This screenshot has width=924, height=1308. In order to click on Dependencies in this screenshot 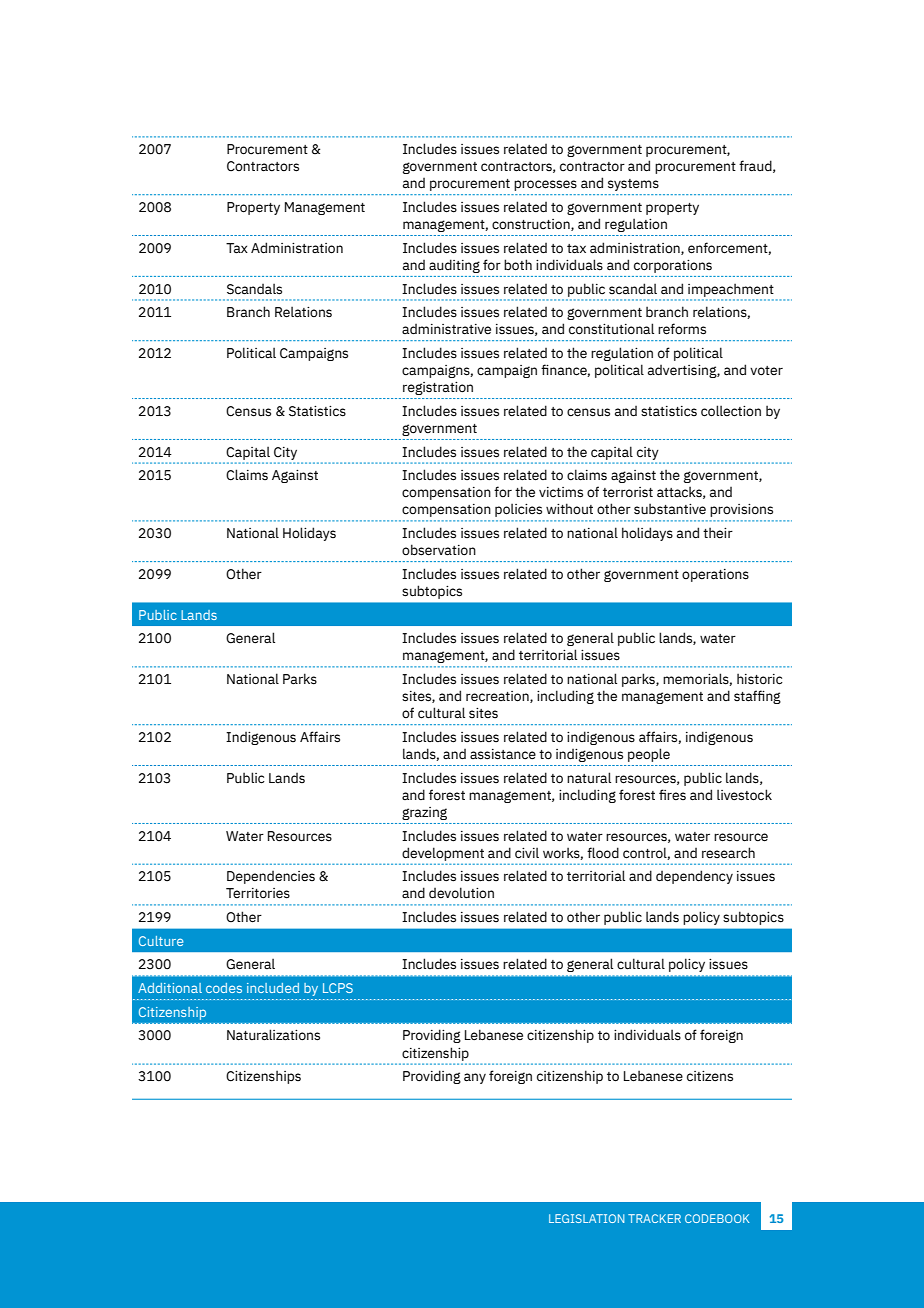, I will do `click(271, 877)`.
